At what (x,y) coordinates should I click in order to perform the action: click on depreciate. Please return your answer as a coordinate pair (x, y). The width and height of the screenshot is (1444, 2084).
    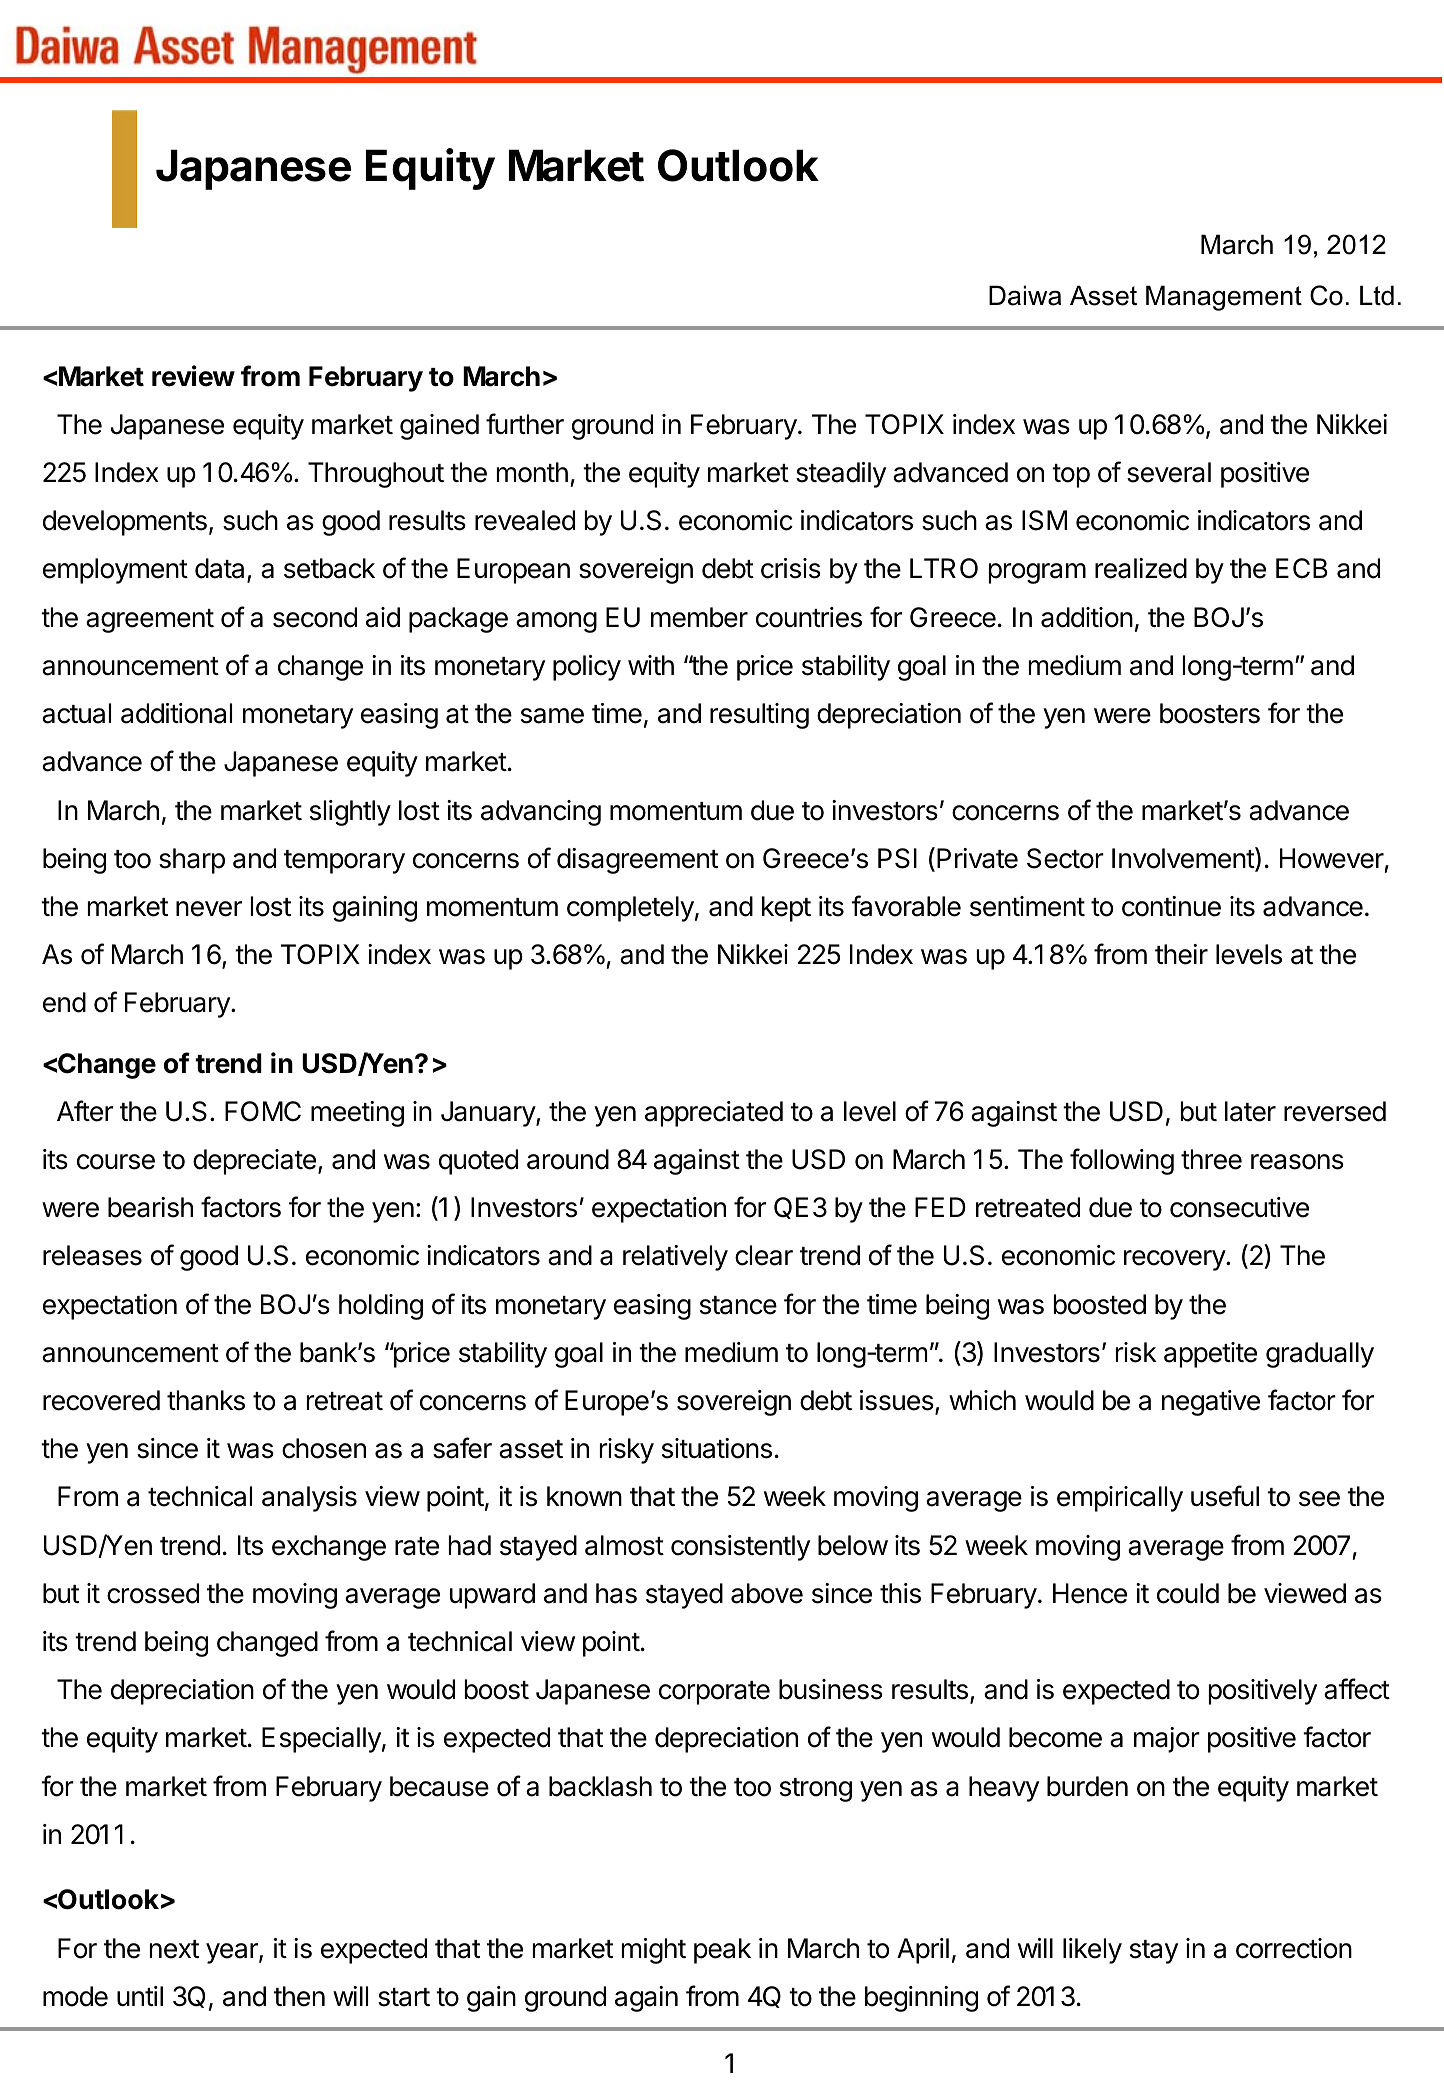
    Looking at the image, I should click on (254, 1162).
